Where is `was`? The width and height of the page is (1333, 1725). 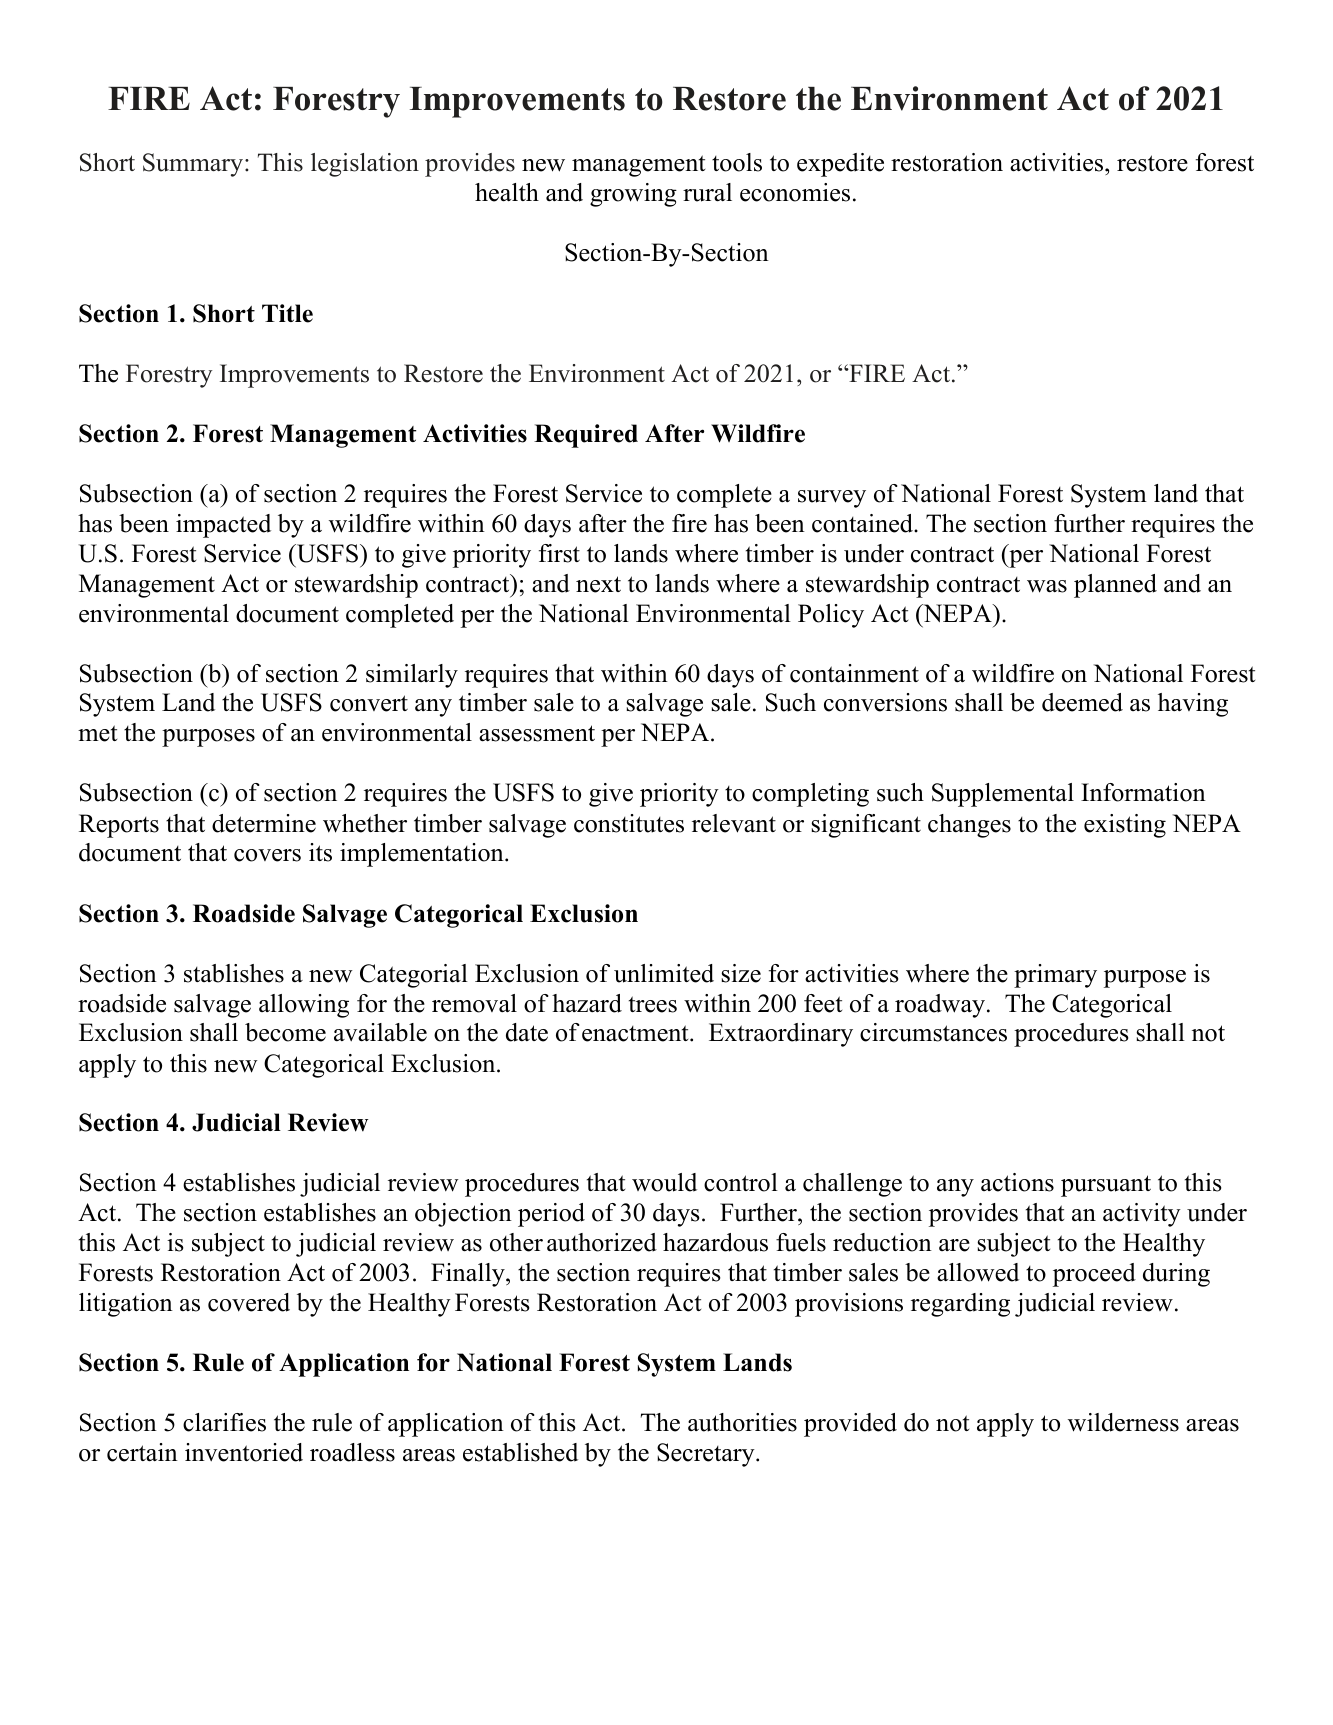 was is located at coordinates (1047, 586).
